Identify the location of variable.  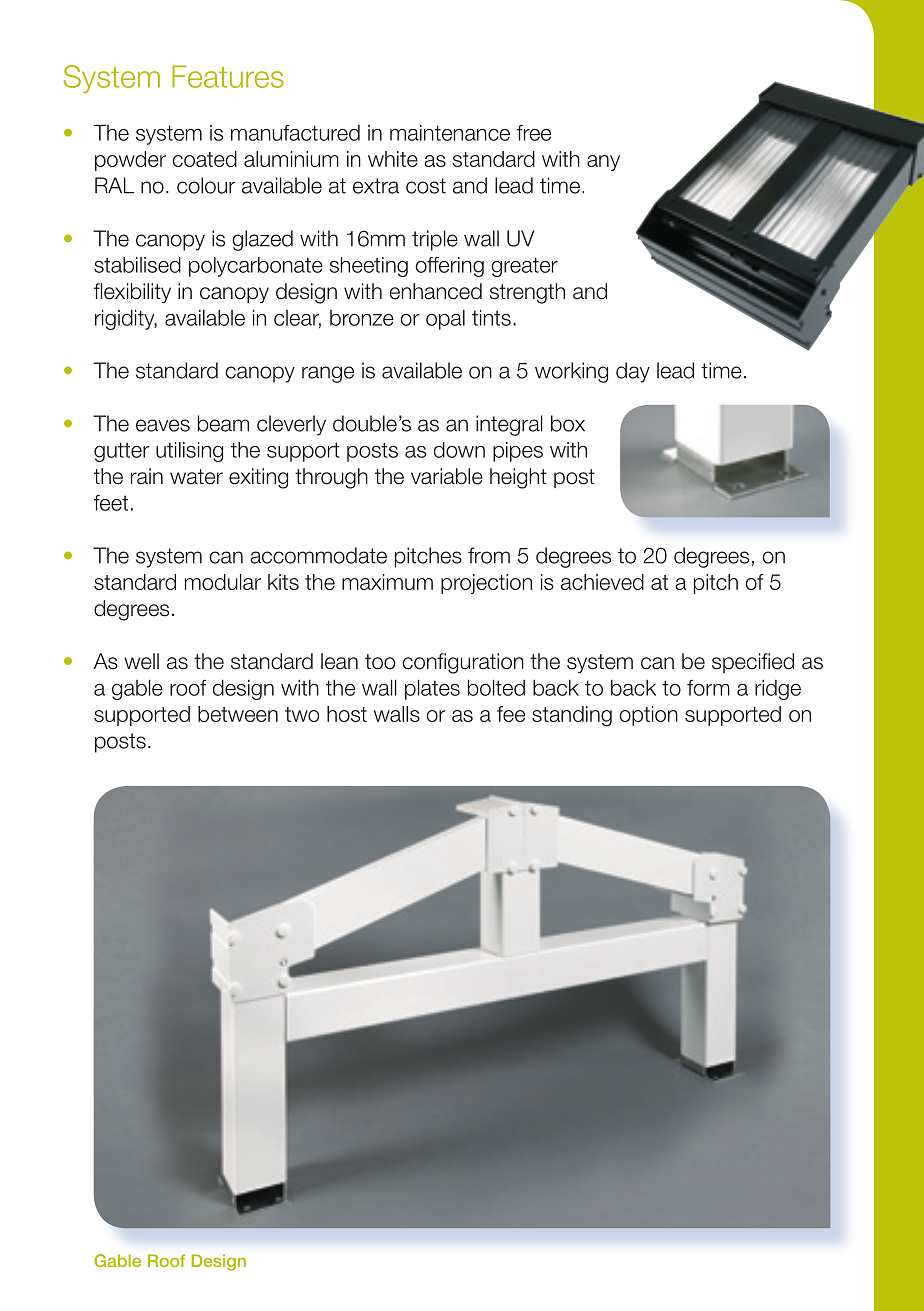
(447, 476).
